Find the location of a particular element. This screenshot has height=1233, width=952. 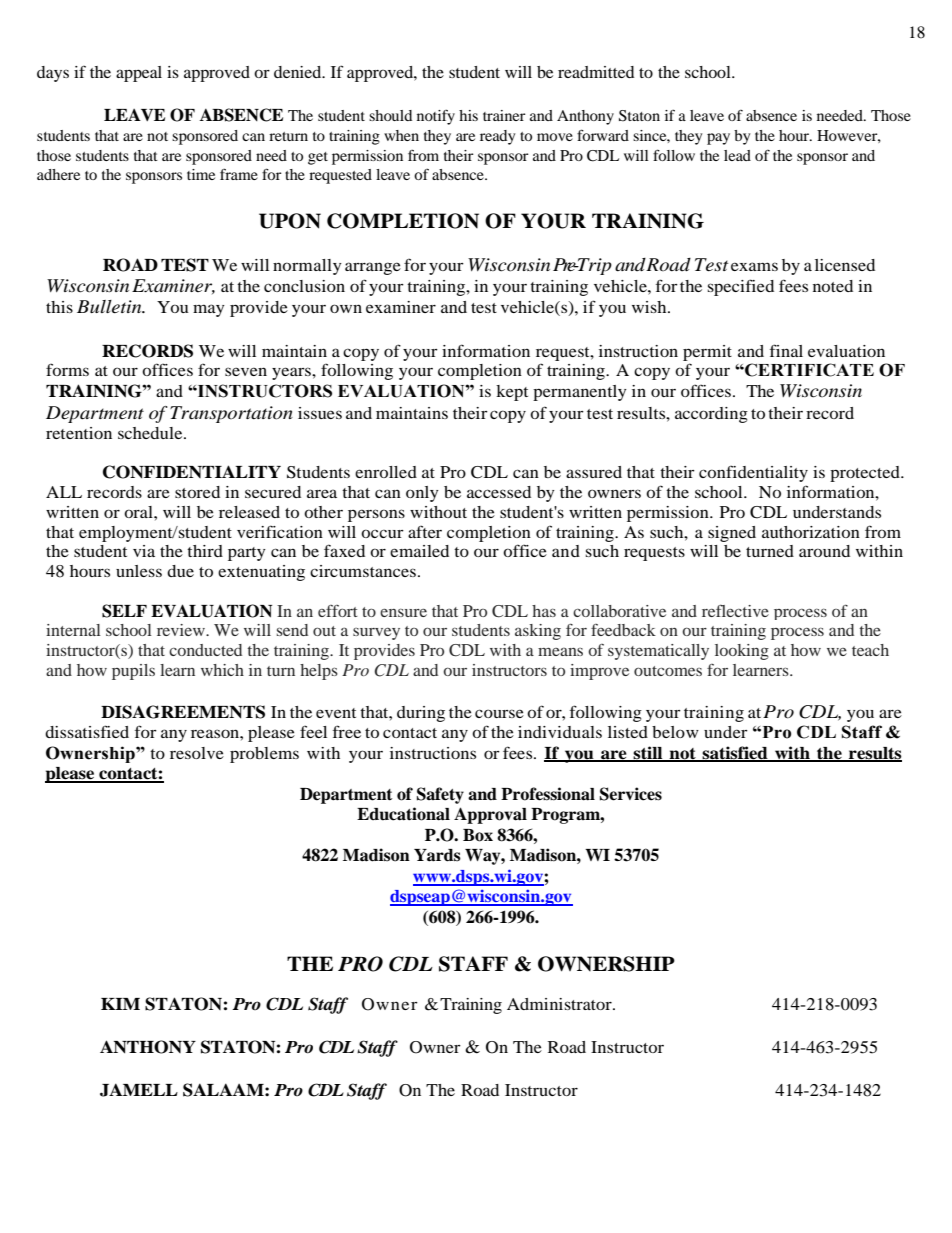

appeal is located at coordinates (139, 74).
